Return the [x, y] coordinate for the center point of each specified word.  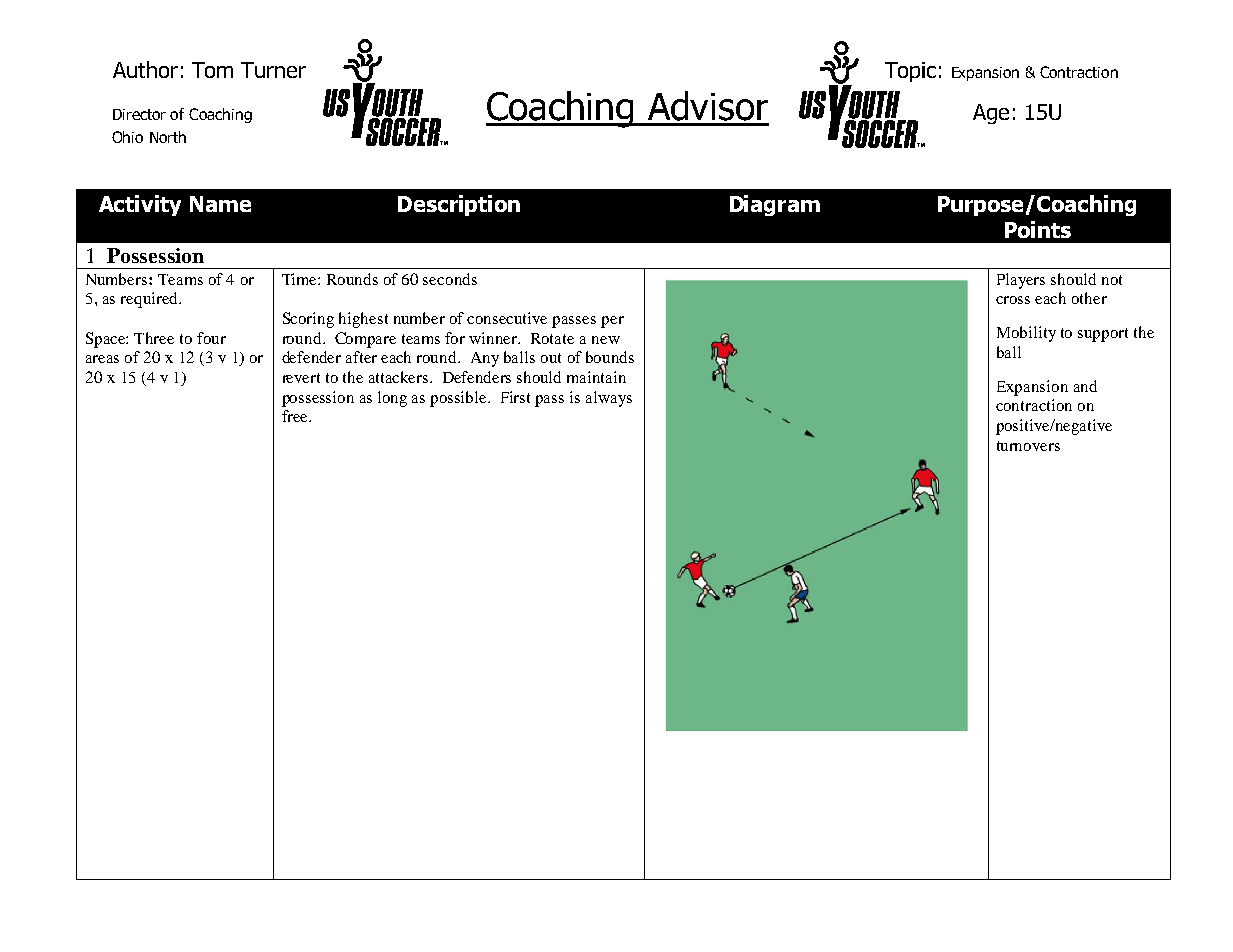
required [150, 300]
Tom [212, 70]
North [168, 137]
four [211, 338]
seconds [450, 279]
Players [1021, 281]
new [606, 340]
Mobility [1026, 334]
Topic [910, 72]
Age [991, 114]
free [296, 416]
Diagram [775, 205]
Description [459, 205]
